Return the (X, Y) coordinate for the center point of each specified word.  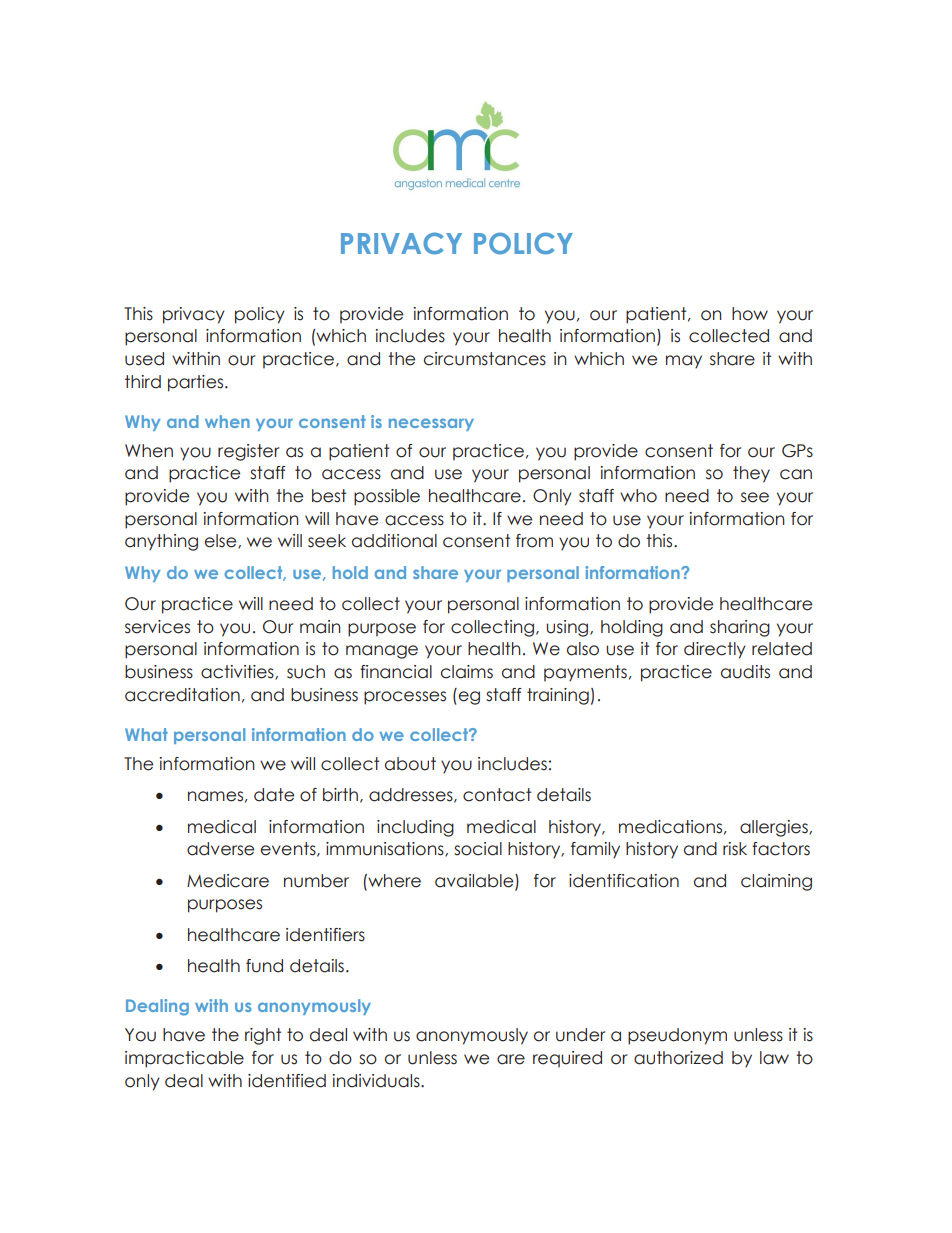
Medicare (228, 881)
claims (467, 672)
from (534, 541)
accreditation (182, 695)
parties (197, 383)
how (750, 314)
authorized (678, 1058)
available (475, 881)
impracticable (184, 1059)
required (567, 1059)
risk (735, 849)
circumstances (485, 359)
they (751, 474)
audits (745, 672)
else (222, 541)
